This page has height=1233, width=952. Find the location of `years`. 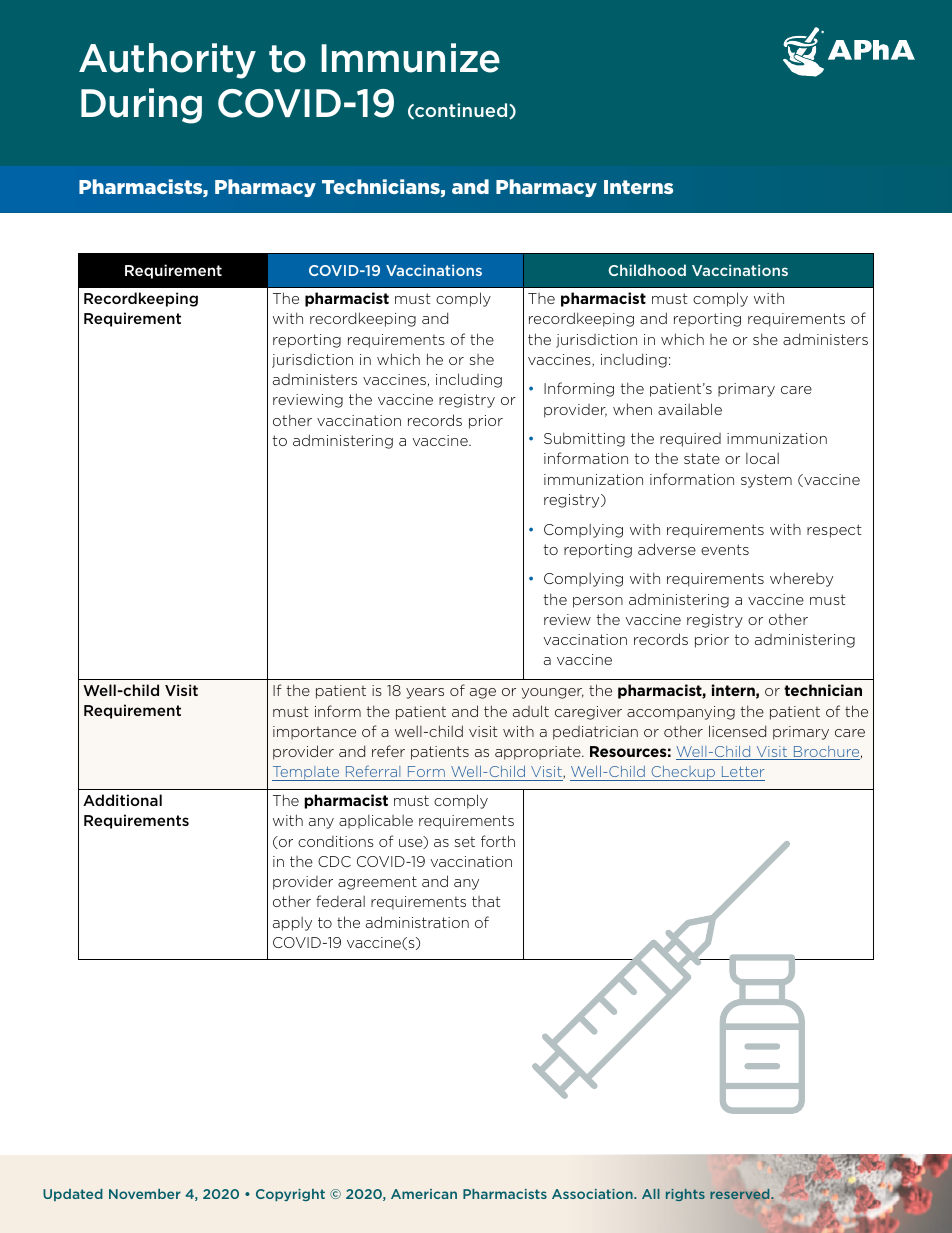

years is located at coordinates (425, 693).
